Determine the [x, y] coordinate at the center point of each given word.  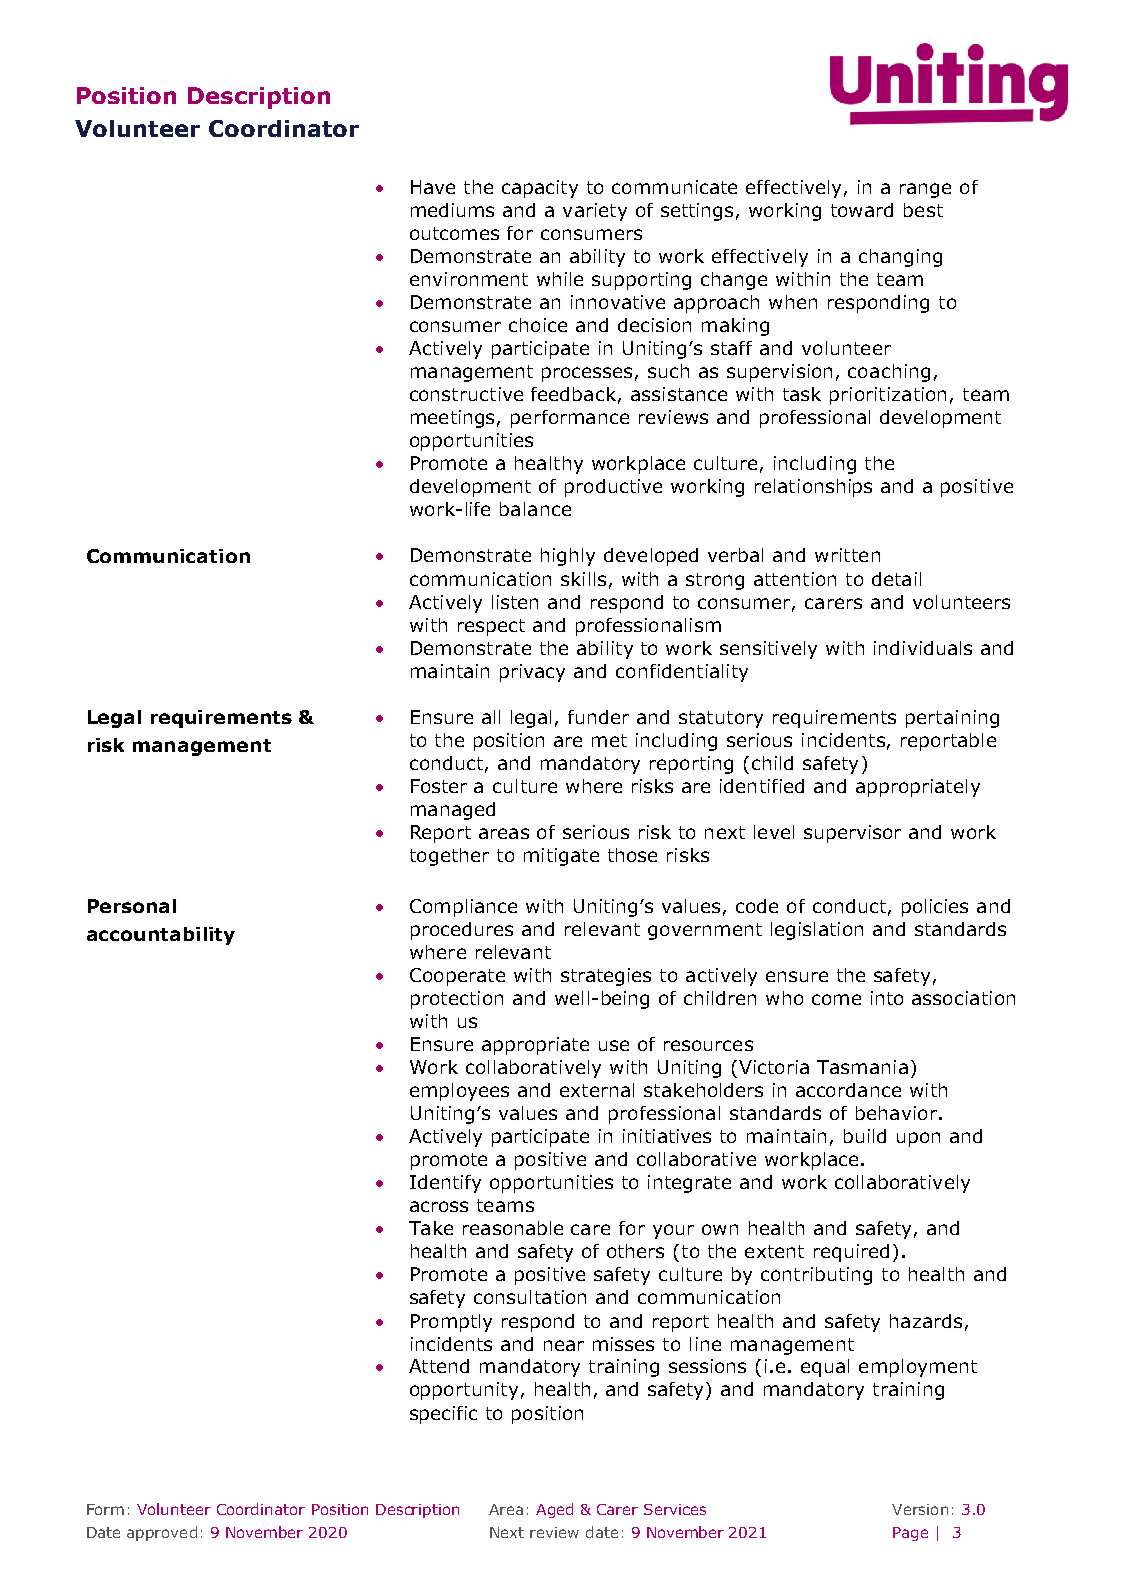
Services [675, 1509]
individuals [923, 648]
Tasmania [862, 1067]
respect [491, 627]
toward [862, 210]
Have [433, 187]
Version [920, 1509]
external [597, 1090]
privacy [532, 673]
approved [162, 1533]
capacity [540, 189]
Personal [132, 906]
